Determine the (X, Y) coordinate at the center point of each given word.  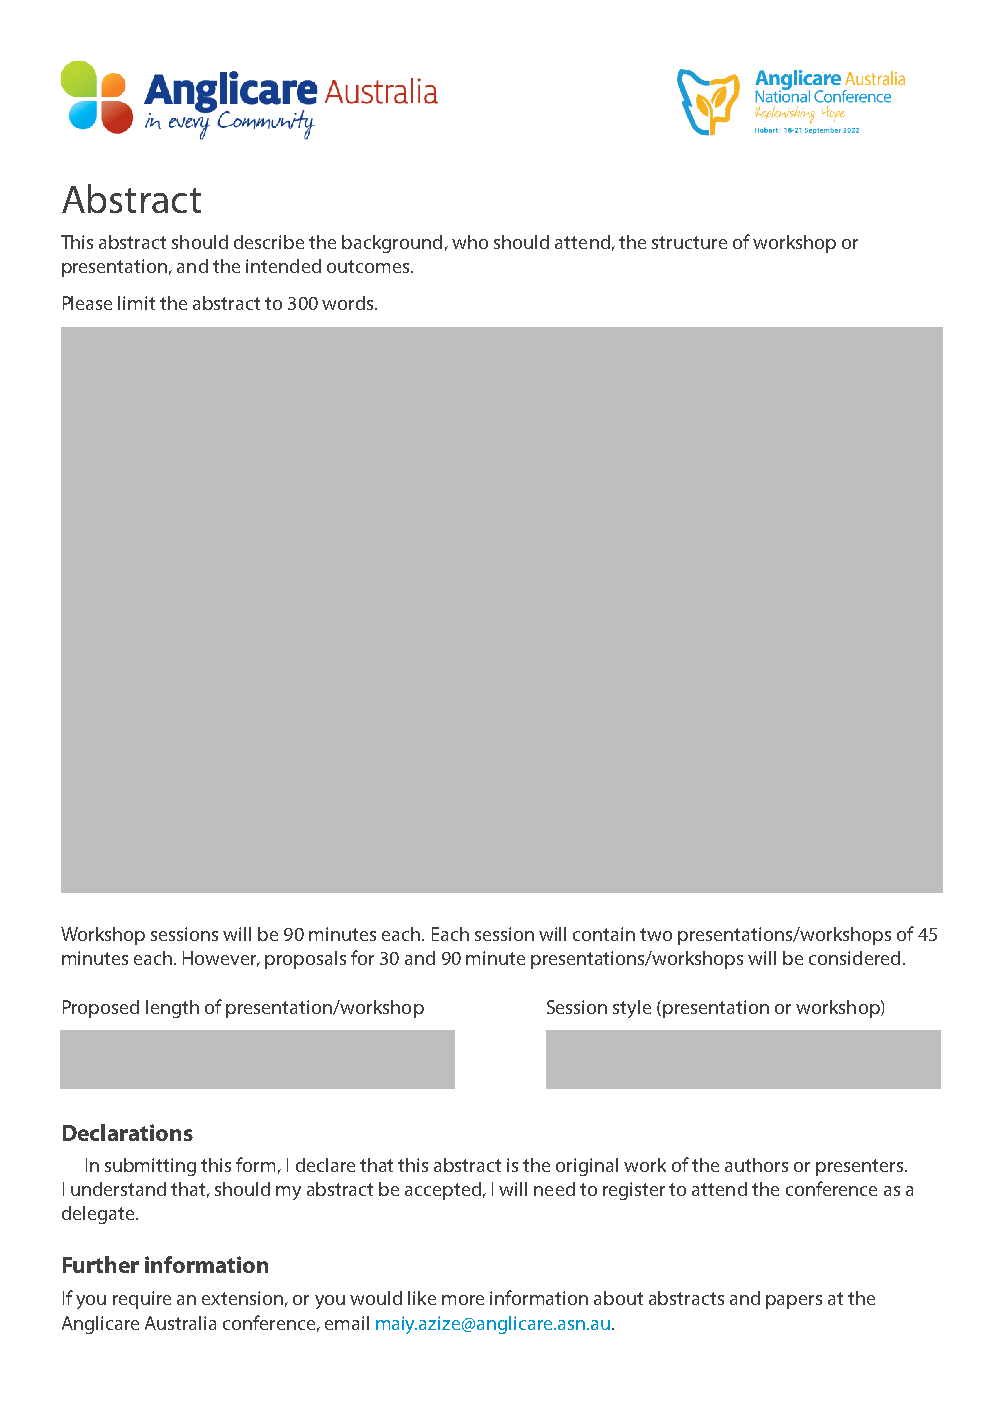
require (142, 1300)
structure (689, 242)
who (470, 242)
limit (136, 303)
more (463, 1300)
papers (794, 1302)
